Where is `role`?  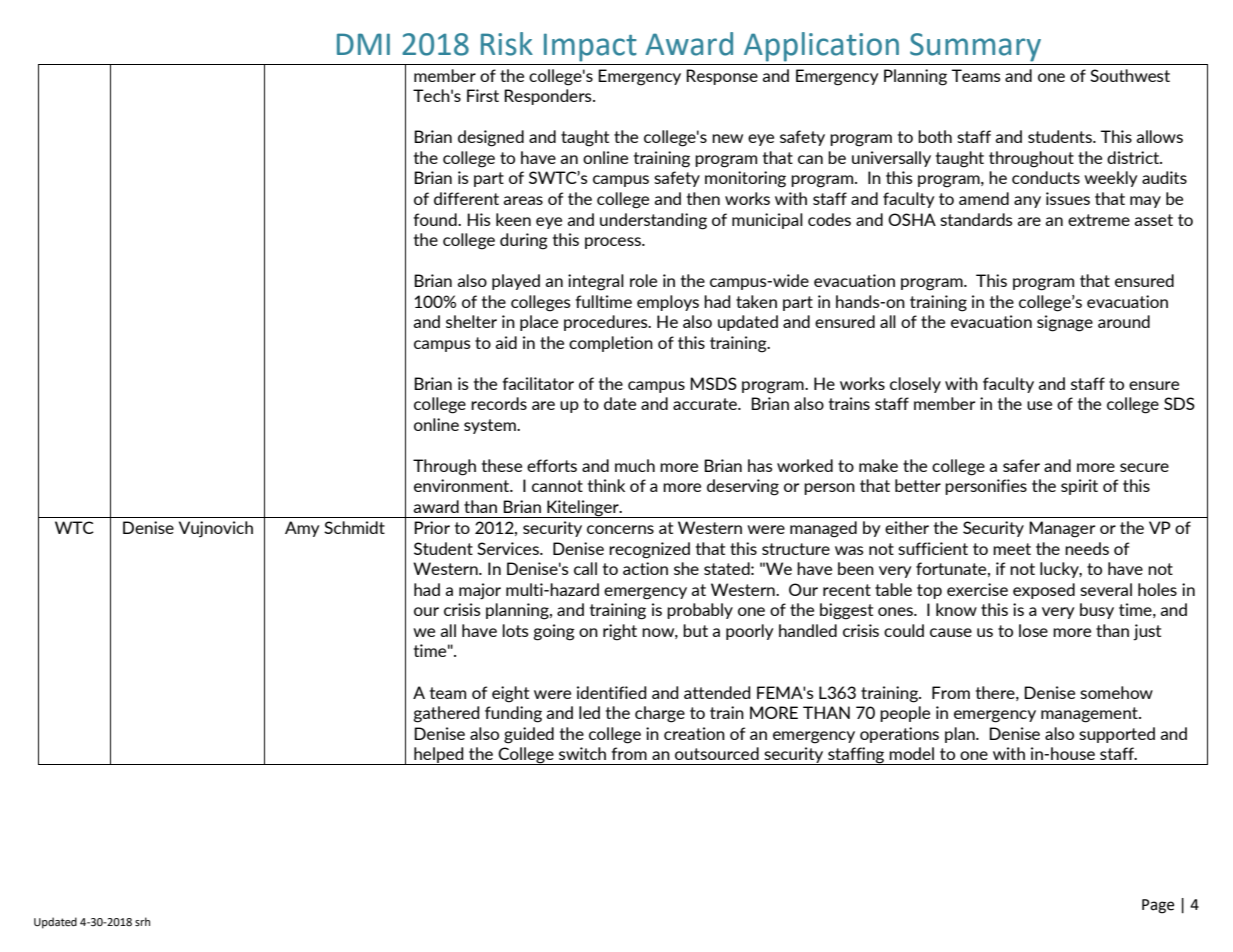 role is located at coordinates (643, 280).
